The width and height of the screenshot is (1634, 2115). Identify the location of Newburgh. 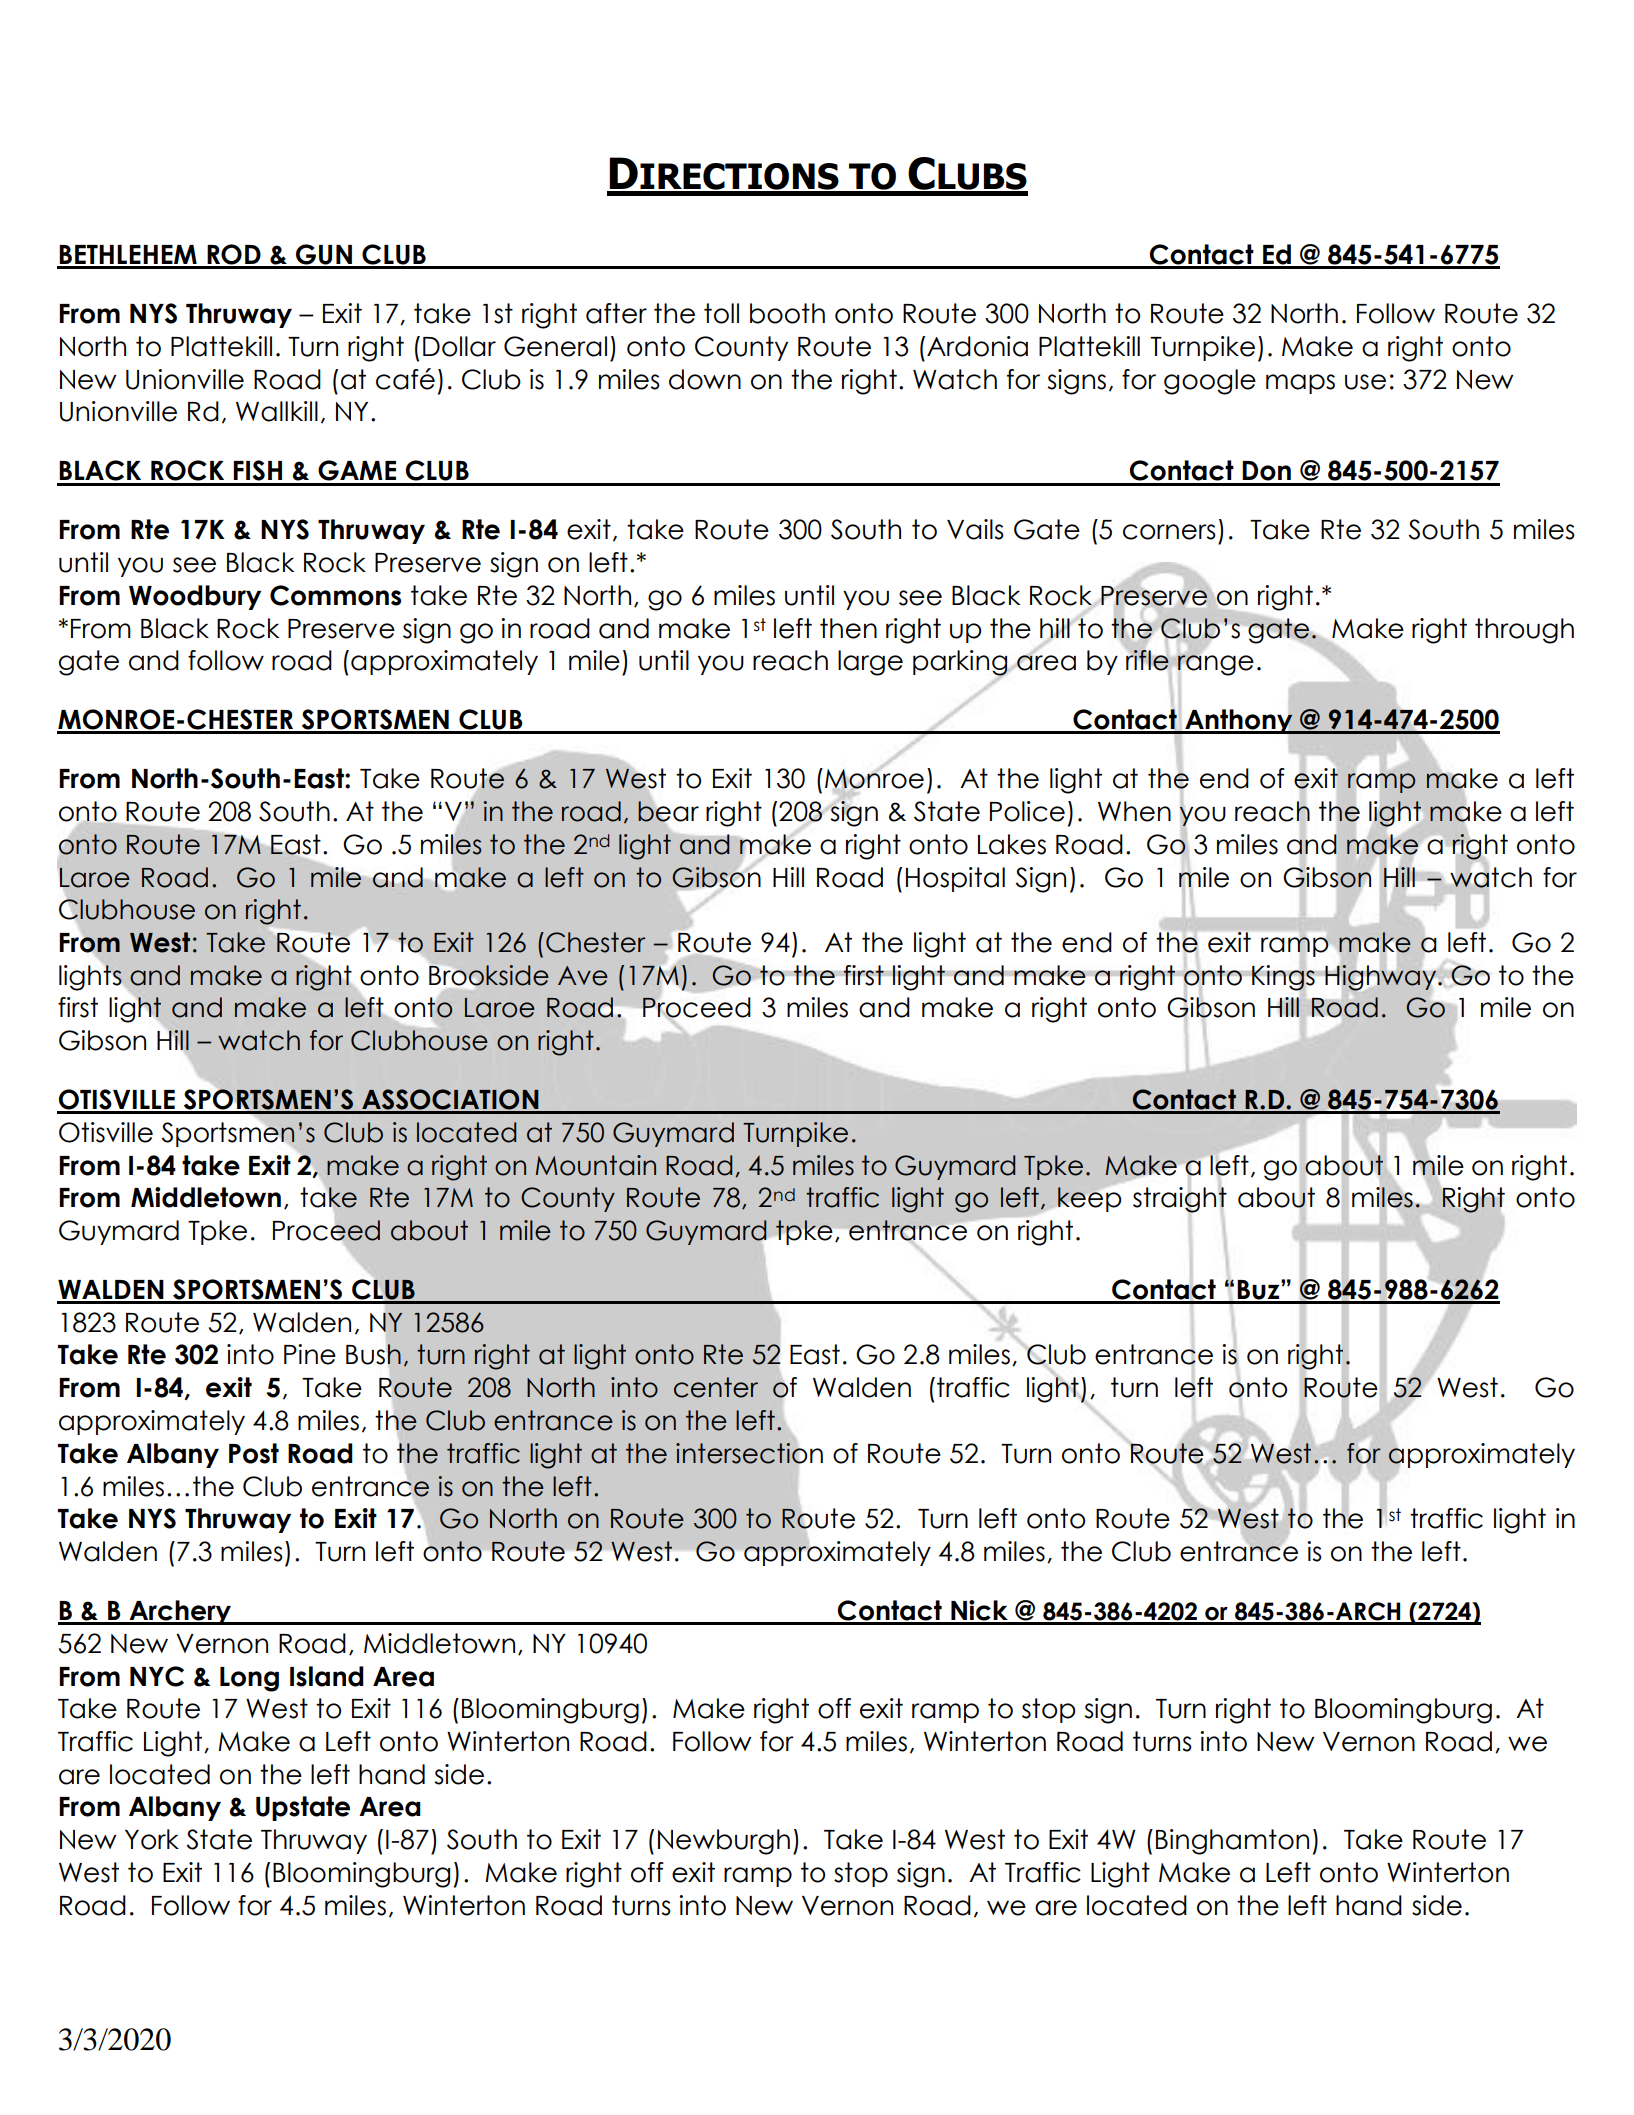
(724, 1842).
